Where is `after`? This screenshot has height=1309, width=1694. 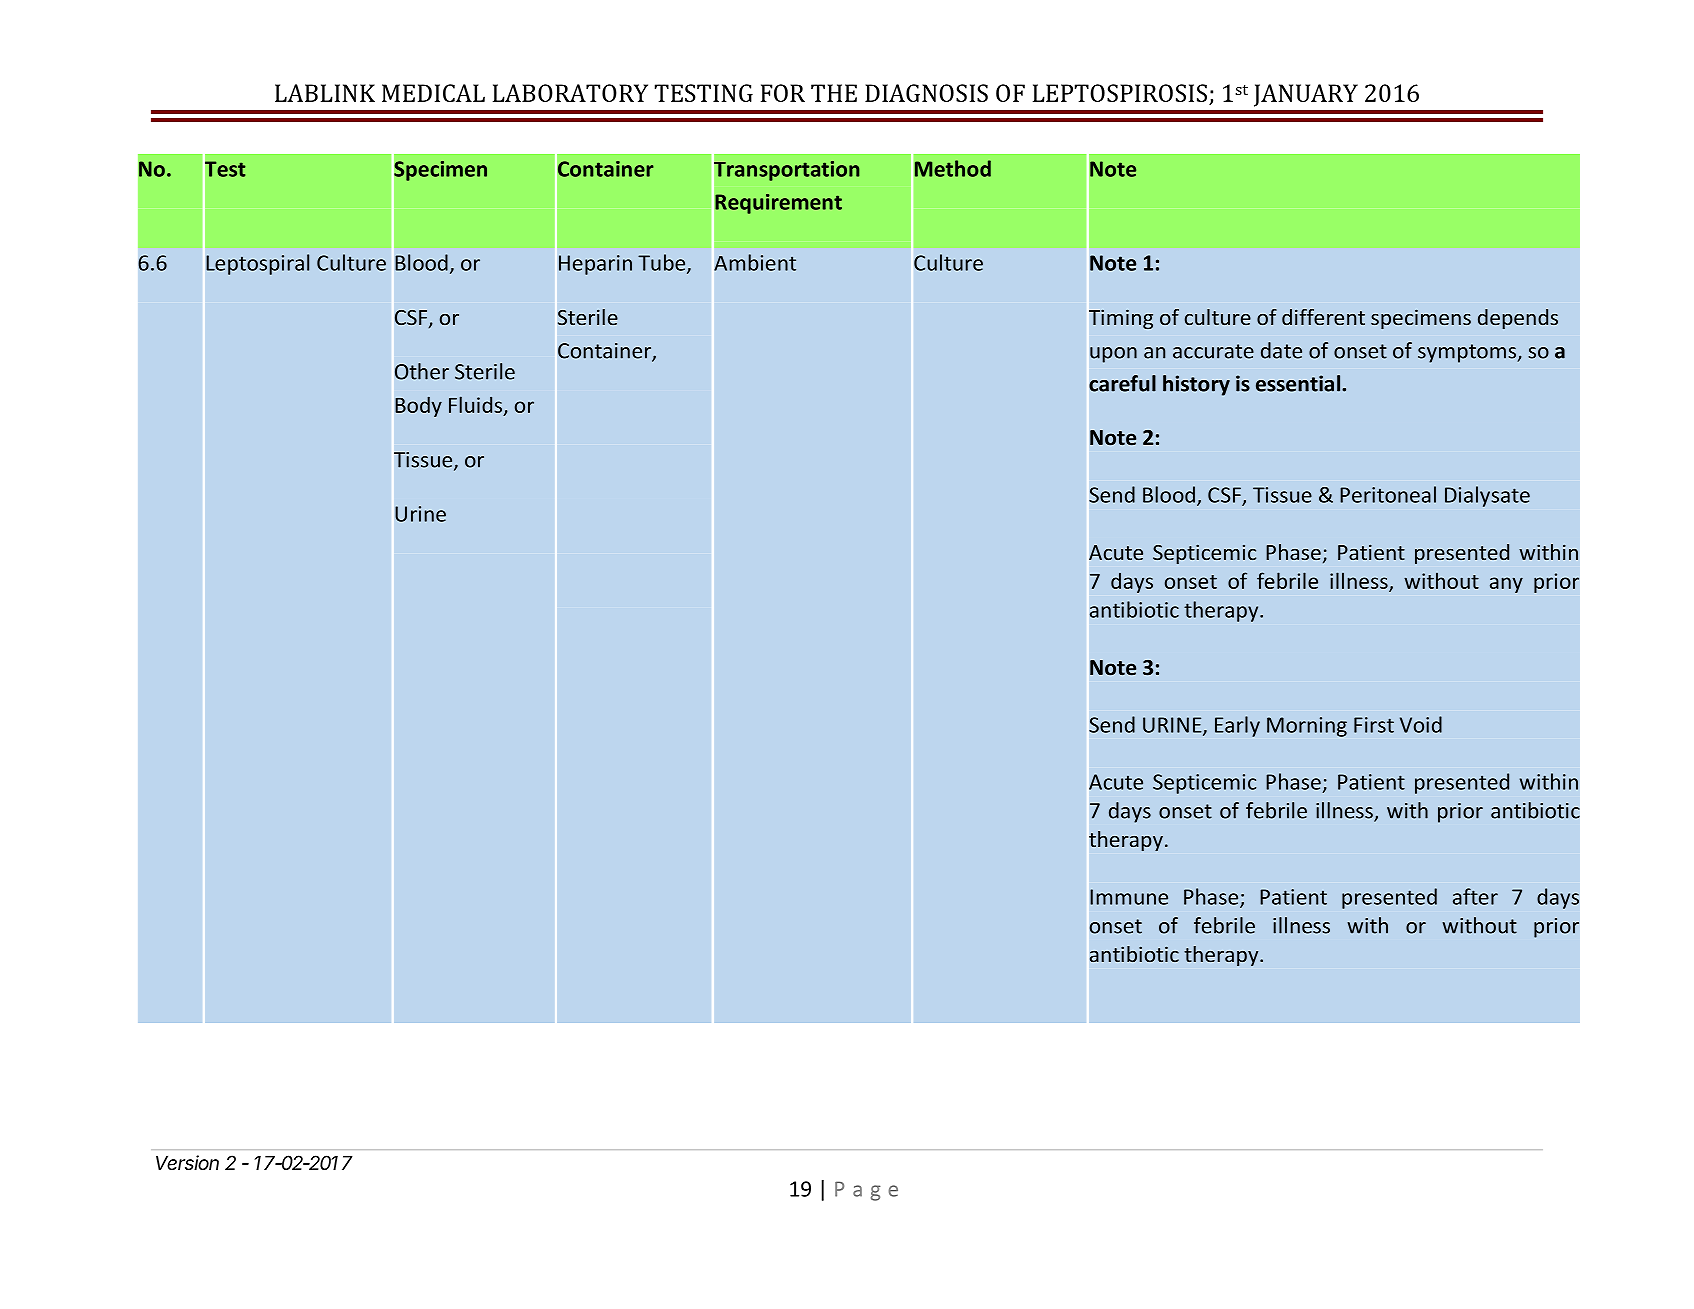
after is located at coordinates (1475, 896).
